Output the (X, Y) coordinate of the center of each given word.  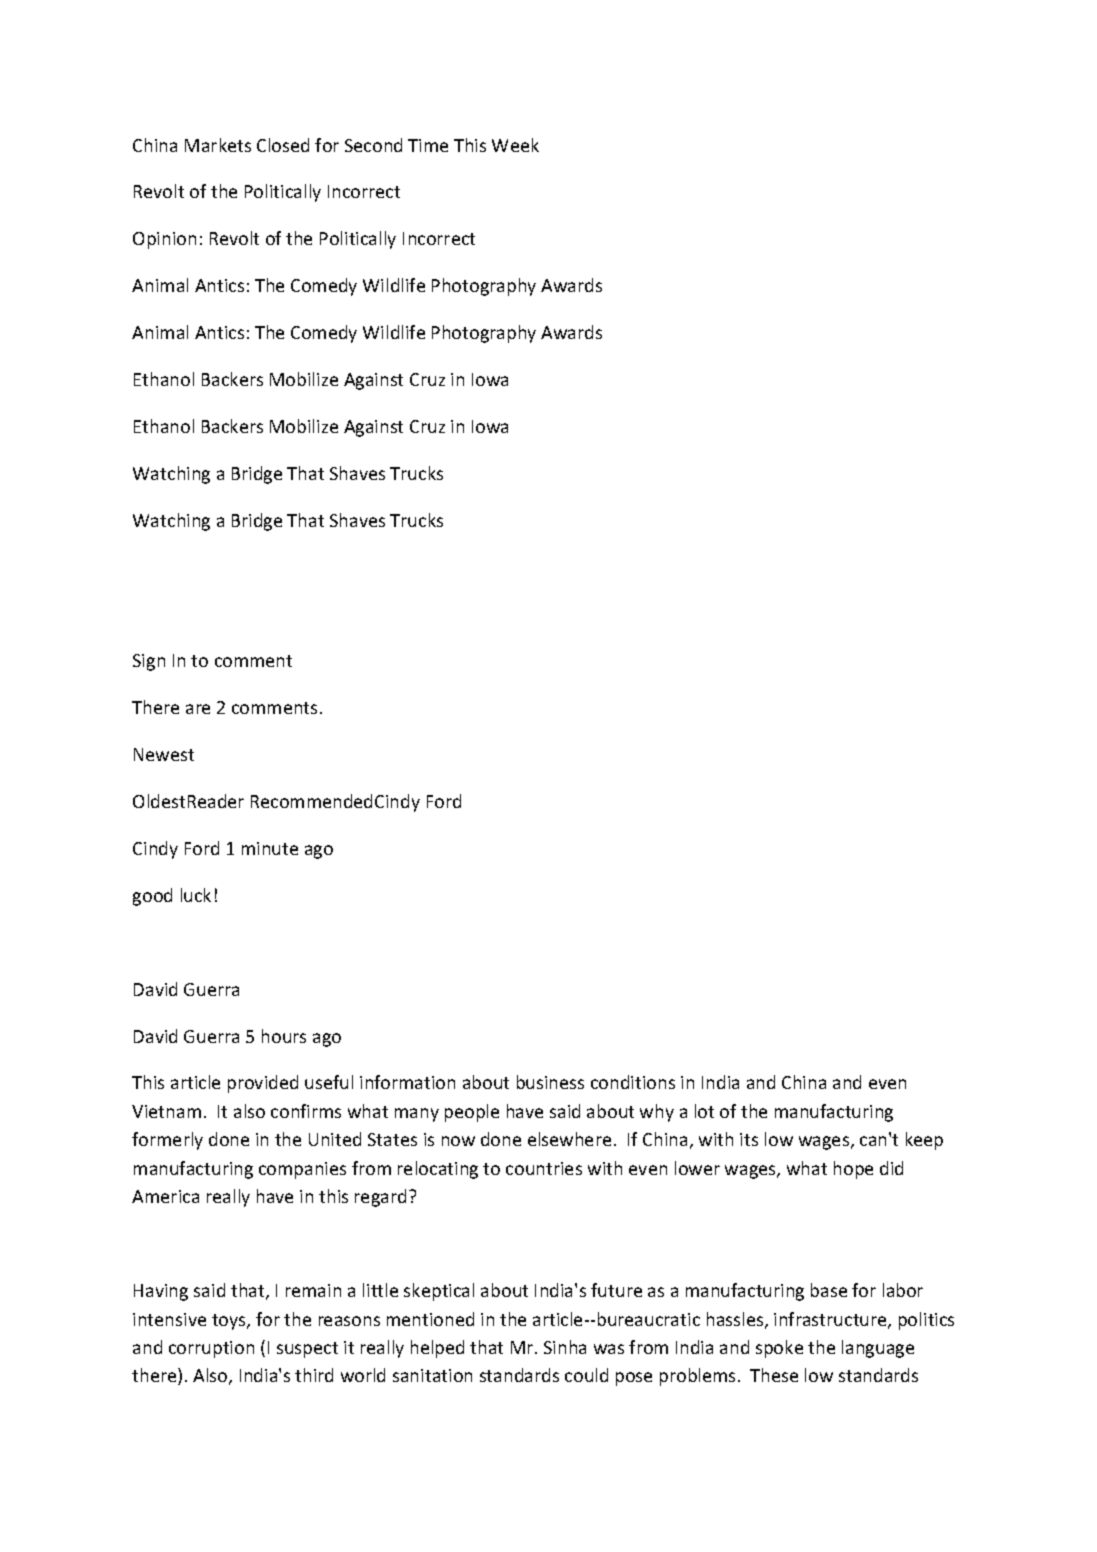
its (749, 1139)
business (550, 1082)
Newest (164, 754)
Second (373, 145)
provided (263, 1084)
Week (515, 145)
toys (230, 1322)
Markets (218, 145)
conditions (633, 1082)
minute (270, 848)
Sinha (565, 1347)
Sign (149, 662)
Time (428, 145)
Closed (283, 145)
